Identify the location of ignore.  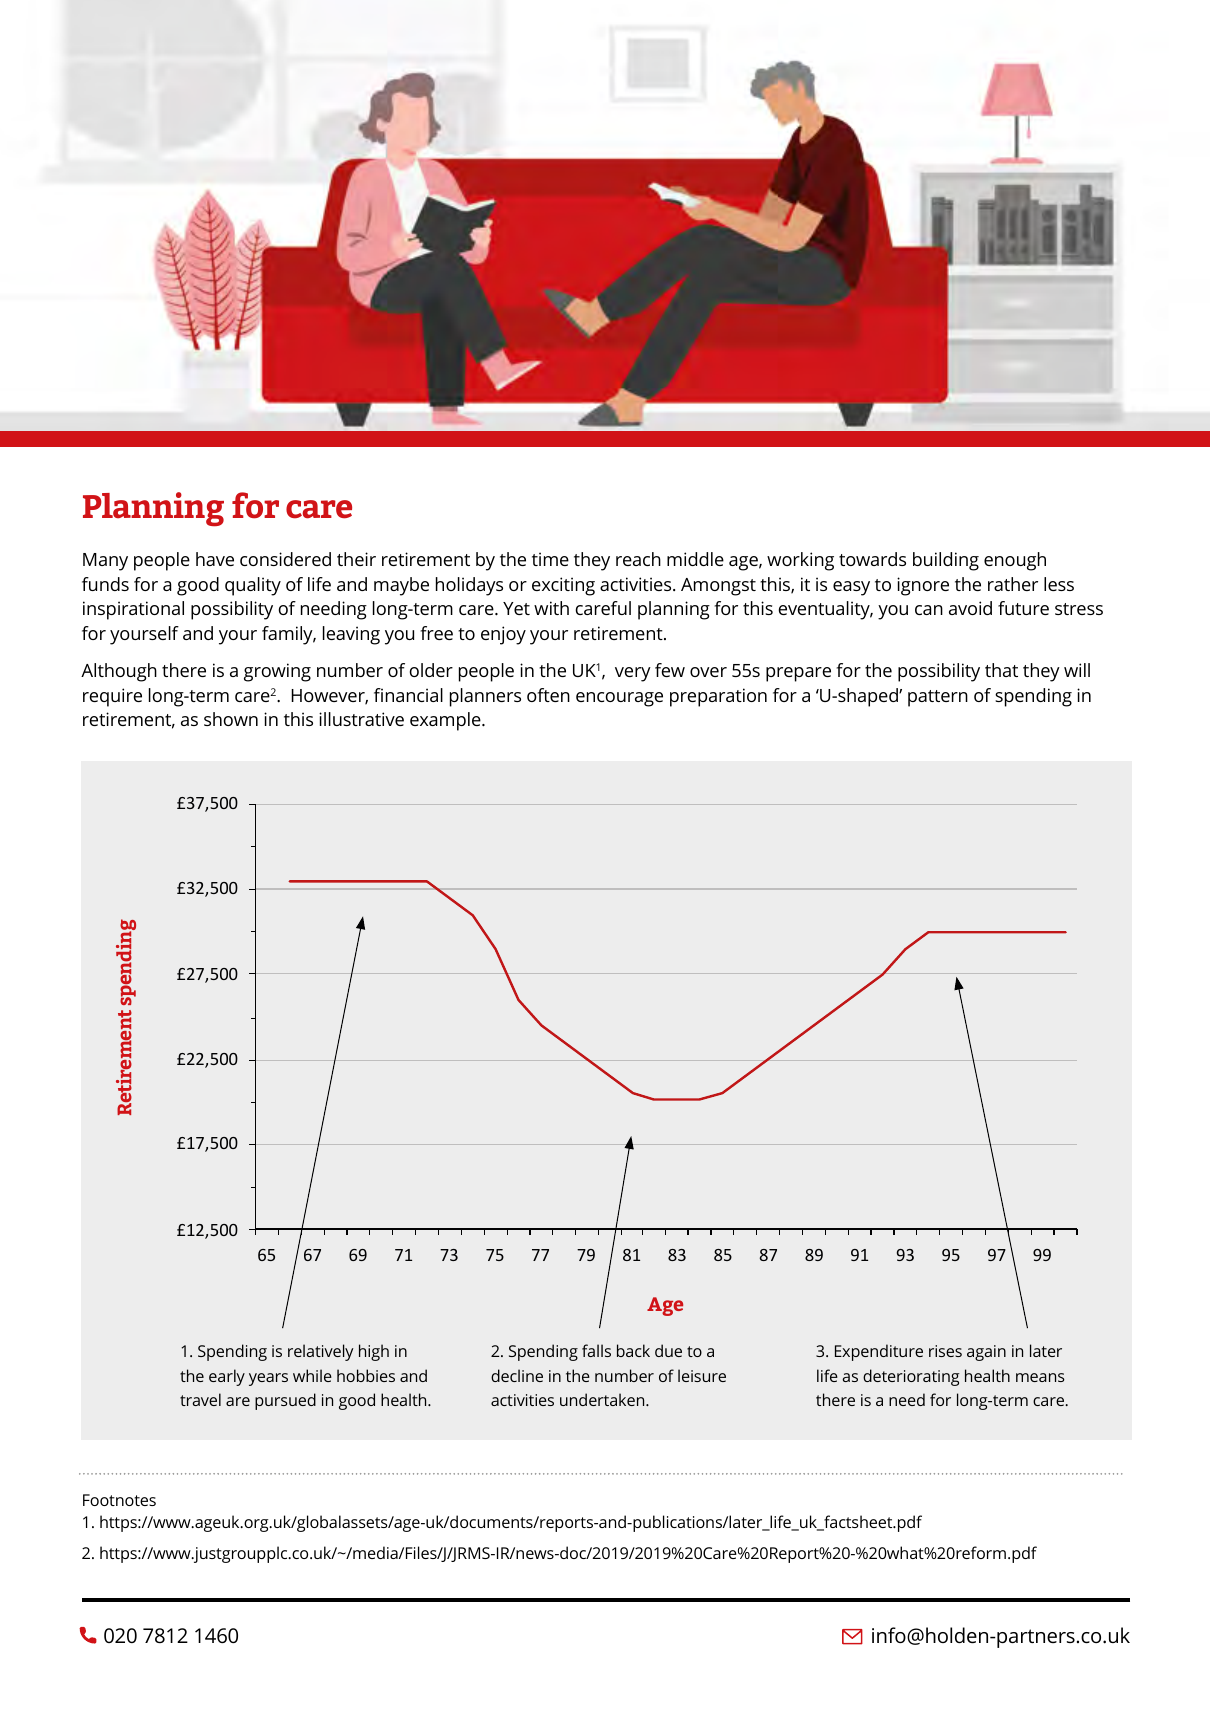
(923, 586).
